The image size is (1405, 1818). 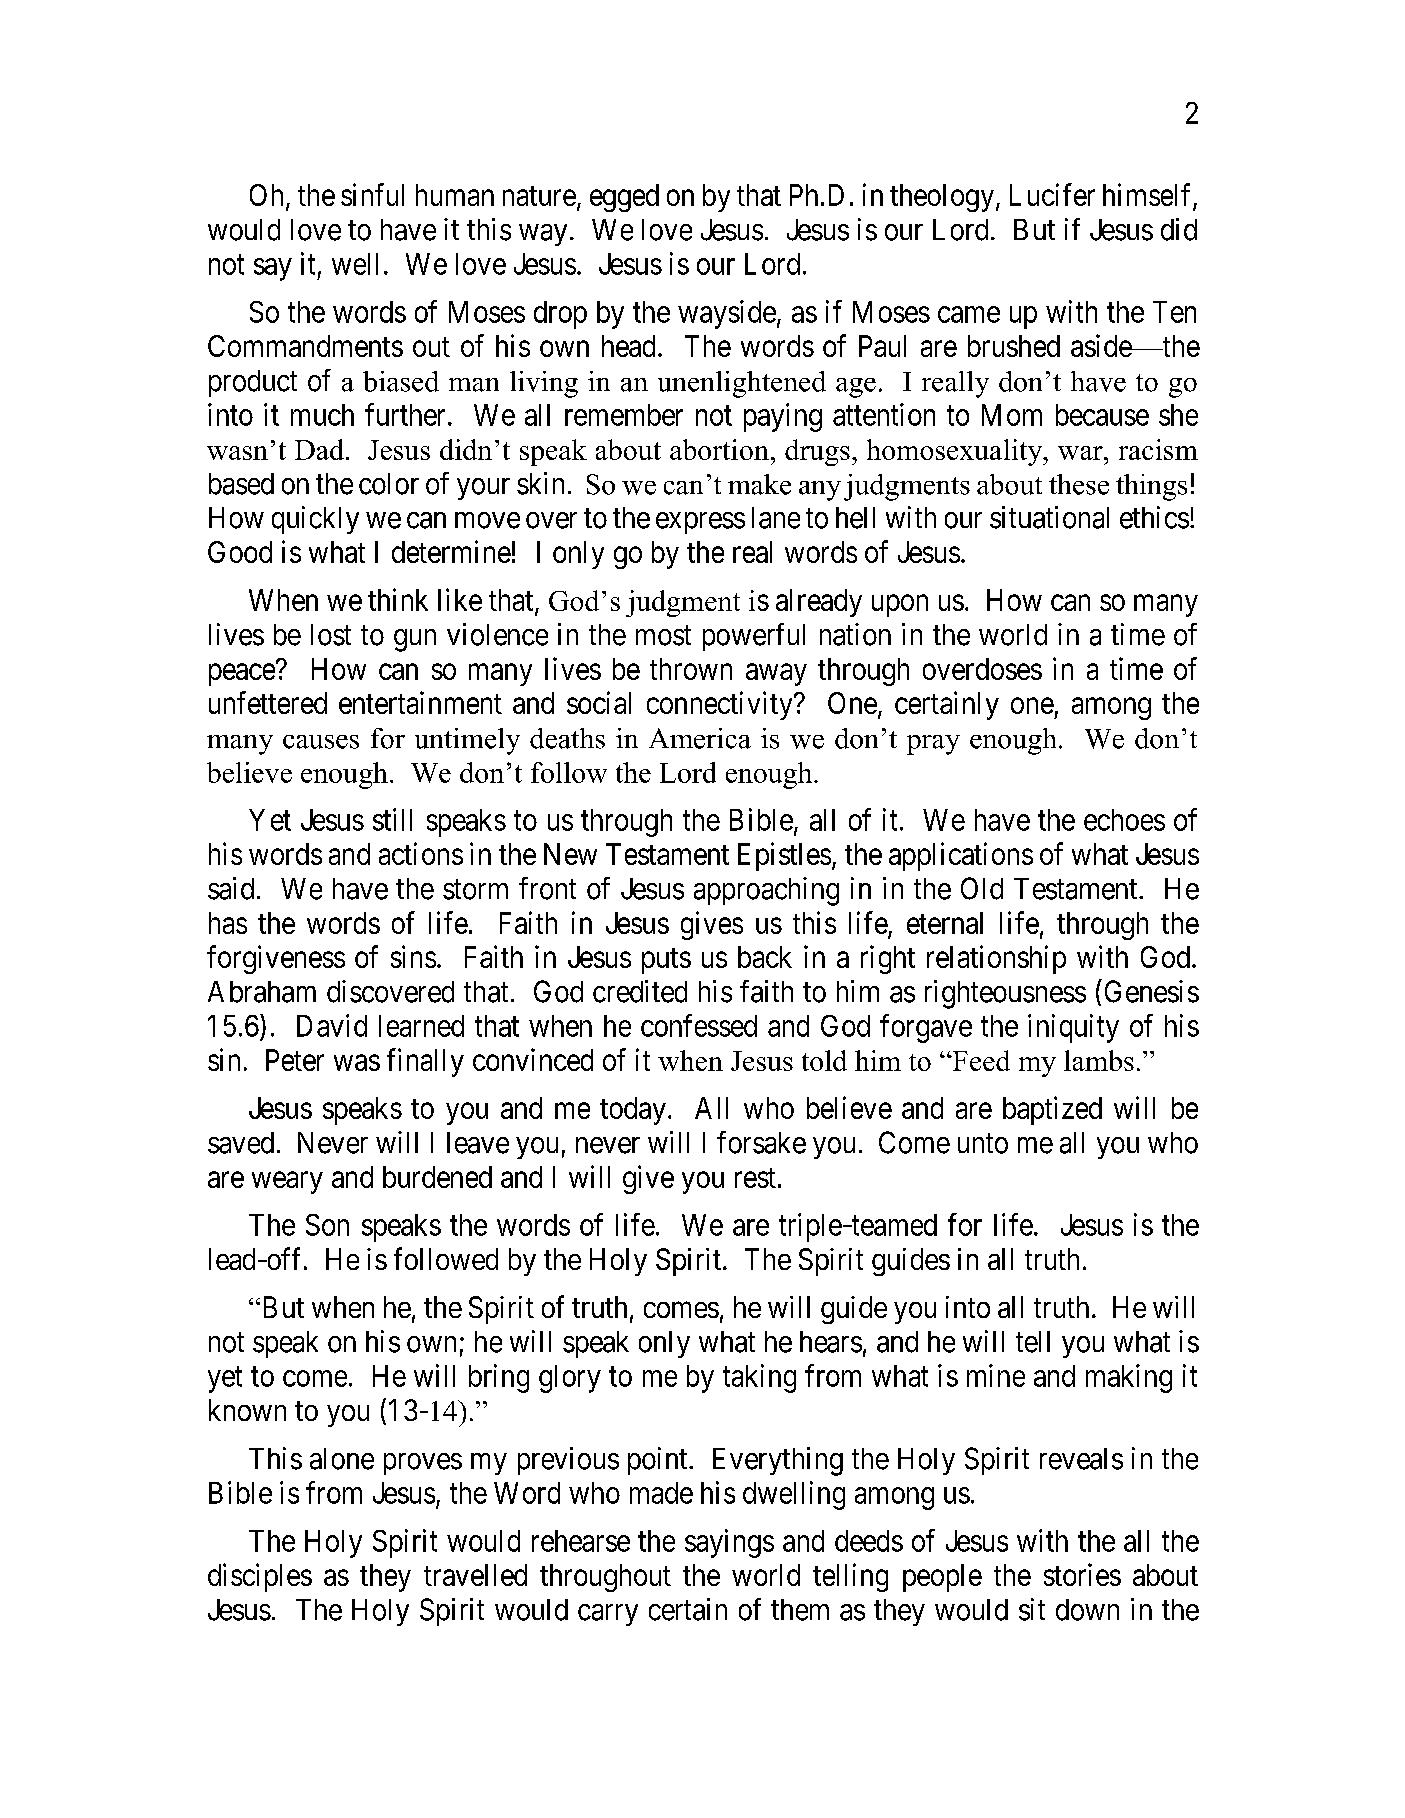 What do you see at coordinates (1052, 194) in the screenshot?
I see `Lucifer` at bounding box center [1052, 194].
